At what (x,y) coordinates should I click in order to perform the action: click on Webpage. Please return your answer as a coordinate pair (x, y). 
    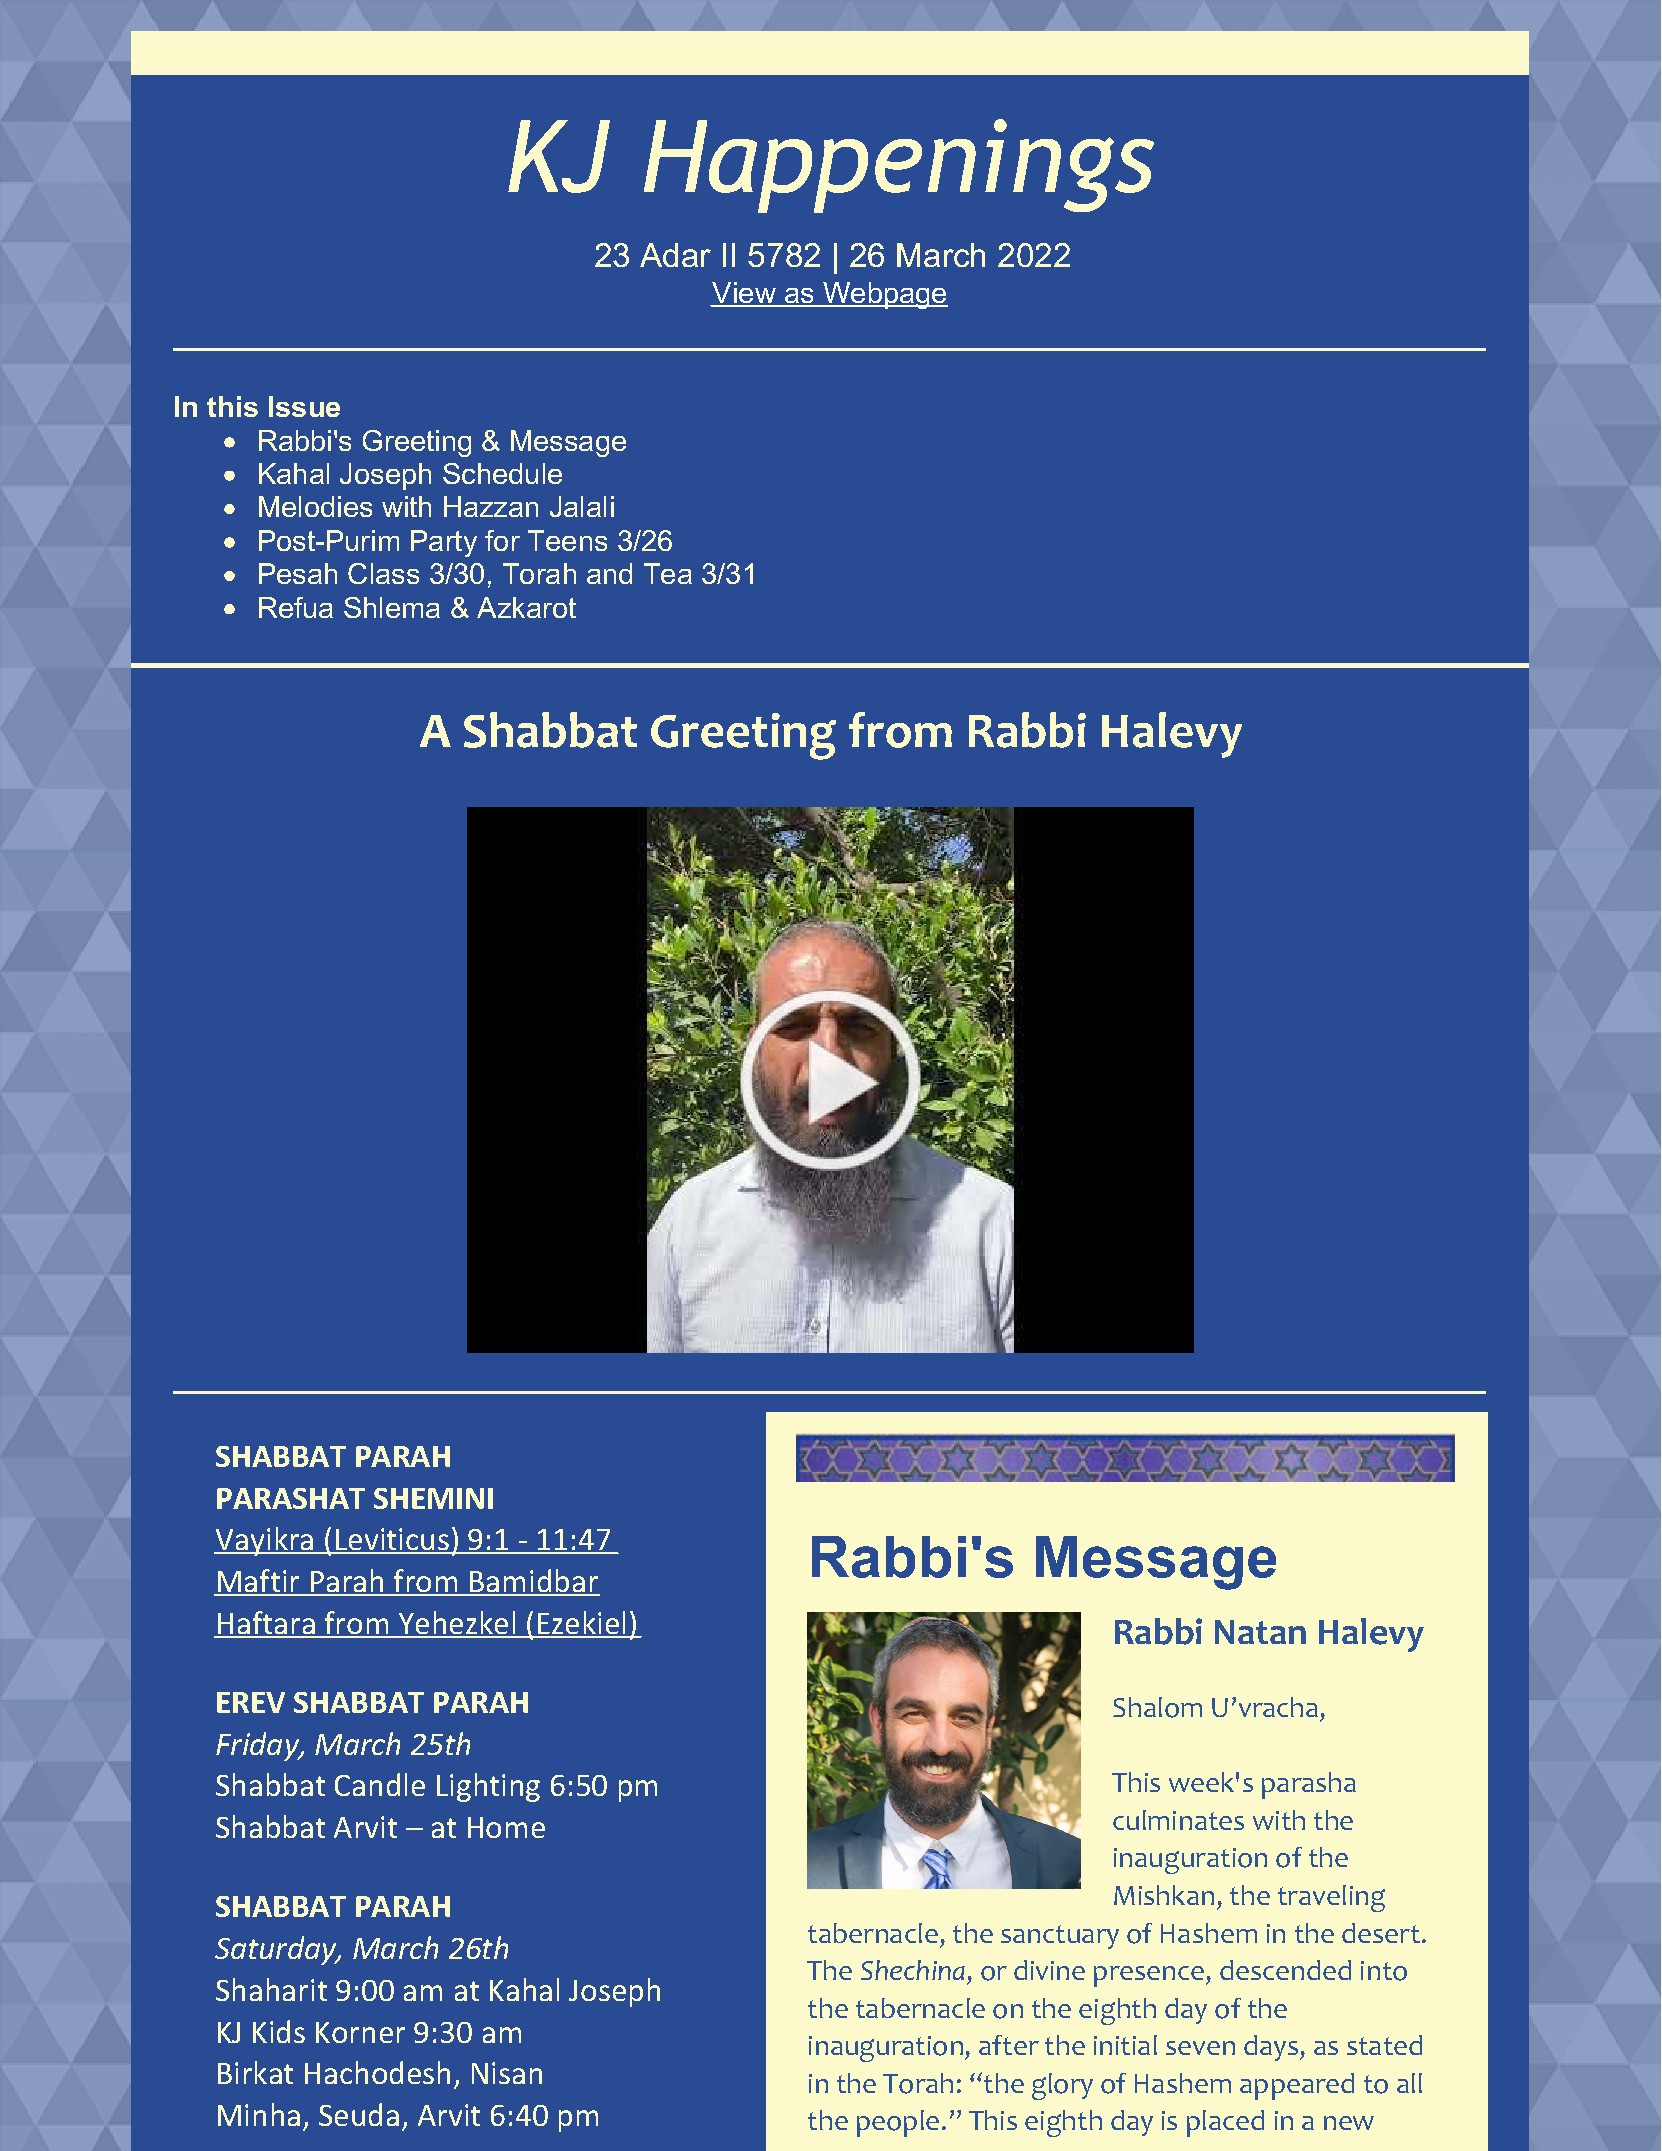
    Looking at the image, I should click on (884, 295).
